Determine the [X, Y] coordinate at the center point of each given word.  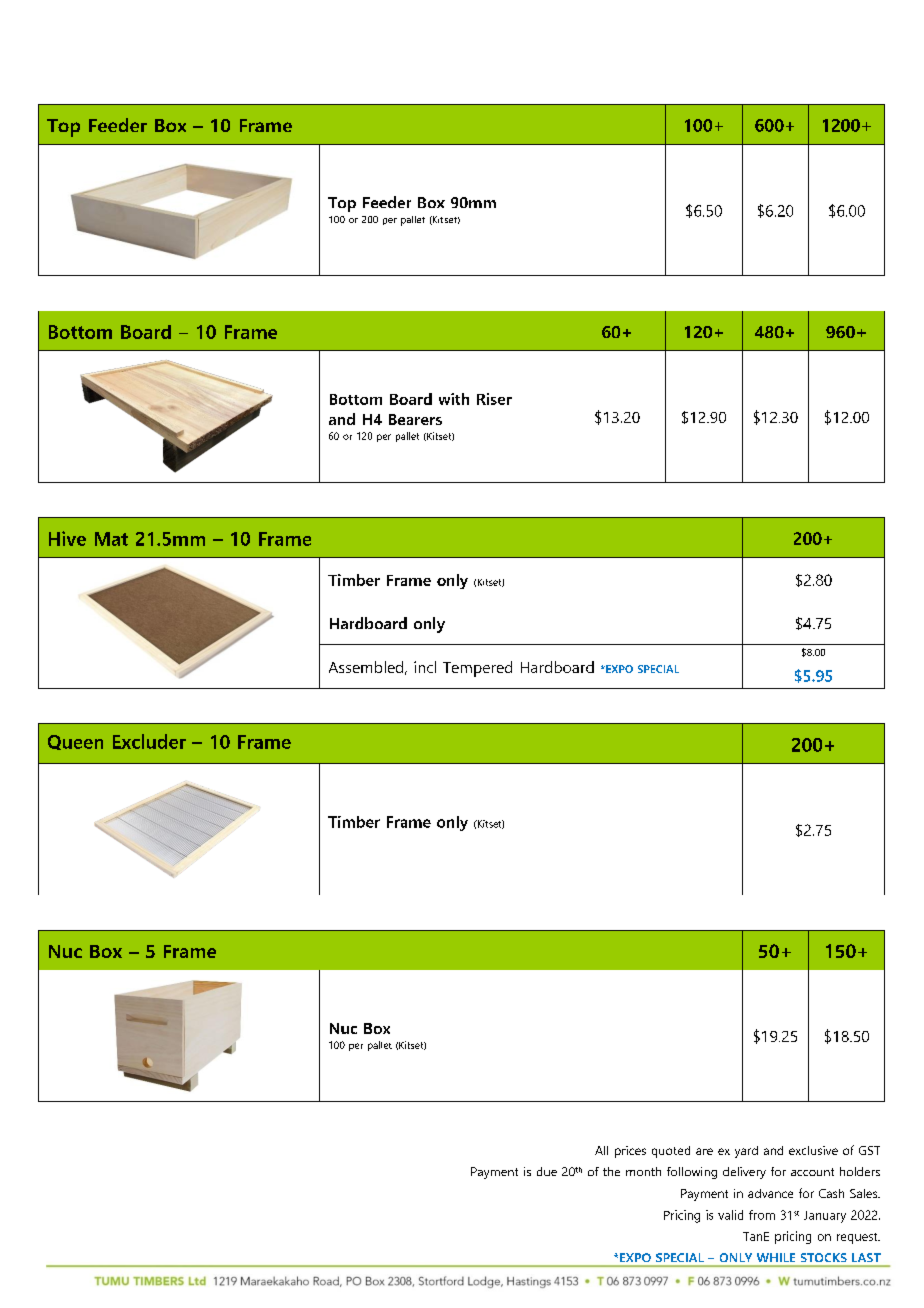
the [611, 1171]
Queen [75, 742]
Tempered [477, 669]
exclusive [813, 1150]
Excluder [149, 741]
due [547, 1171]
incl [425, 667]
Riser [494, 399]
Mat [111, 539]
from [762, 1215]
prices [630, 1152]
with [454, 399]
